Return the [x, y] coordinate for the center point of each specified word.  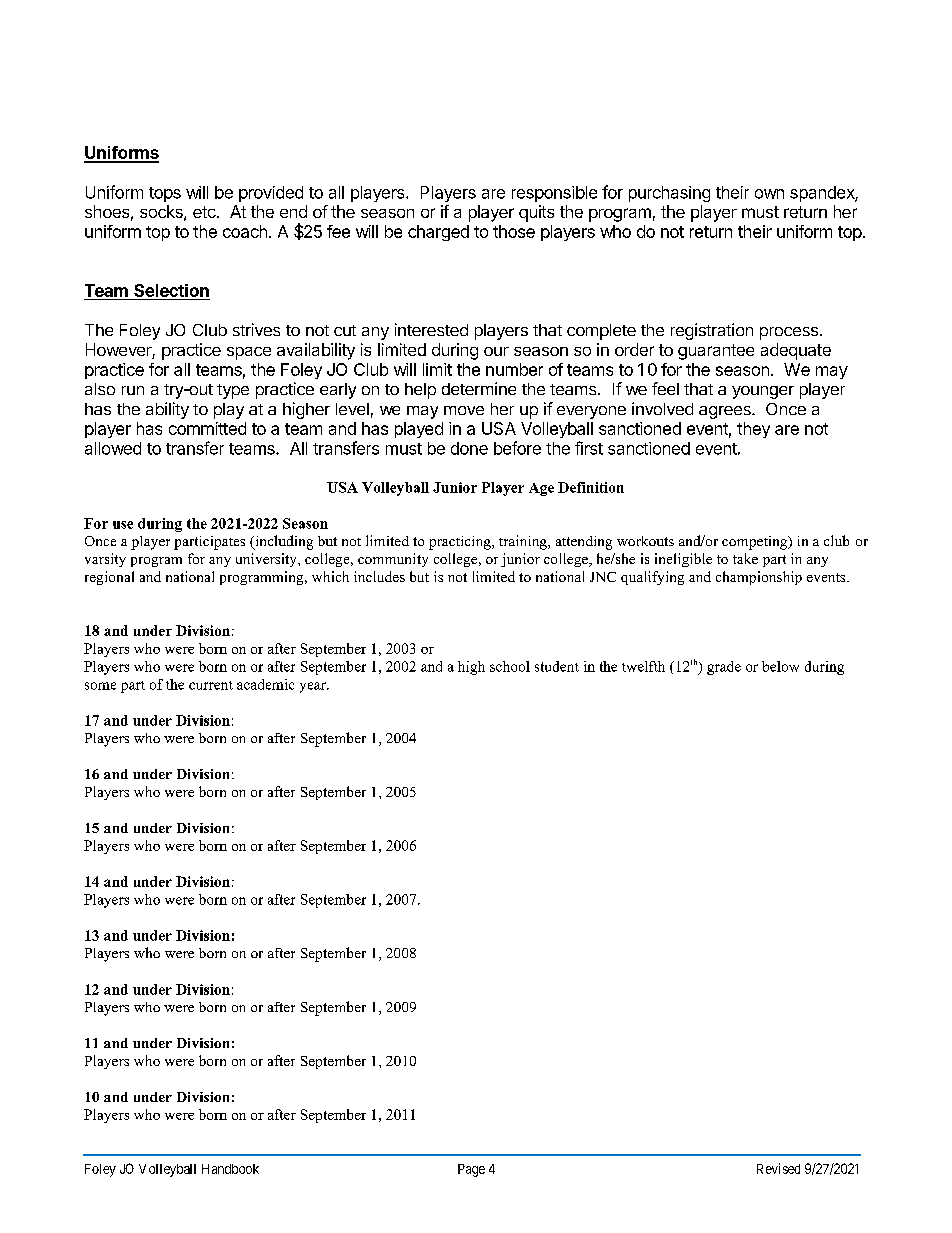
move [464, 410]
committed [207, 428]
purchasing [669, 194]
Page [471, 1170]
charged [438, 233]
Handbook [230, 1169]
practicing [461, 543]
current [211, 685]
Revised [778, 1168]
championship [759, 578]
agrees [726, 412]
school [510, 666]
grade [724, 668]
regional [109, 578]
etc [205, 212]
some [100, 686]
